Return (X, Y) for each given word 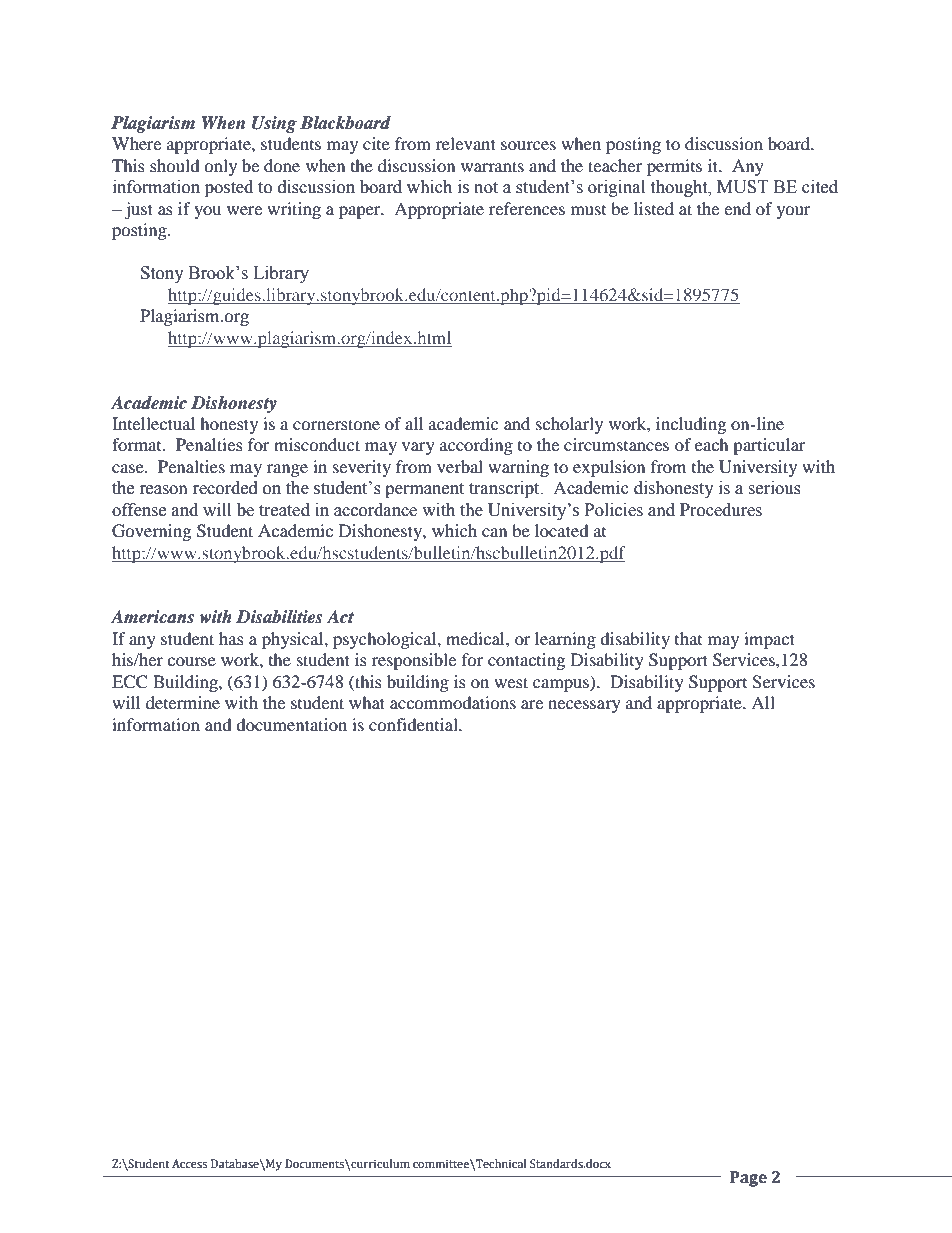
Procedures (721, 510)
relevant (466, 143)
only (220, 167)
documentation (291, 724)
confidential (414, 724)
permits (674, 167)
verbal (460, 466)
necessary (584, 706)
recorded (225, 488)
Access (189, 1164)
